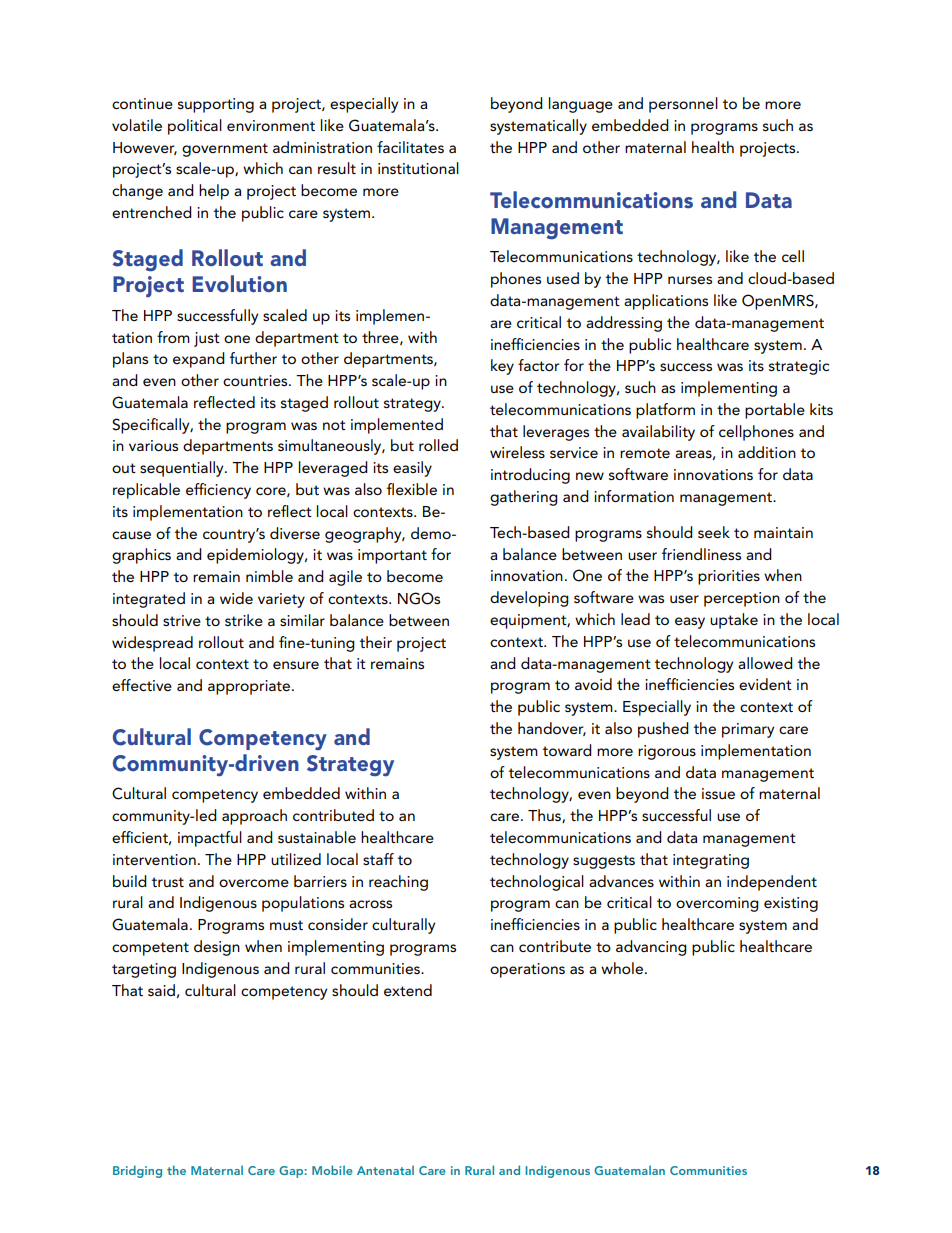  I want to click on whole, so click(623, 968).
